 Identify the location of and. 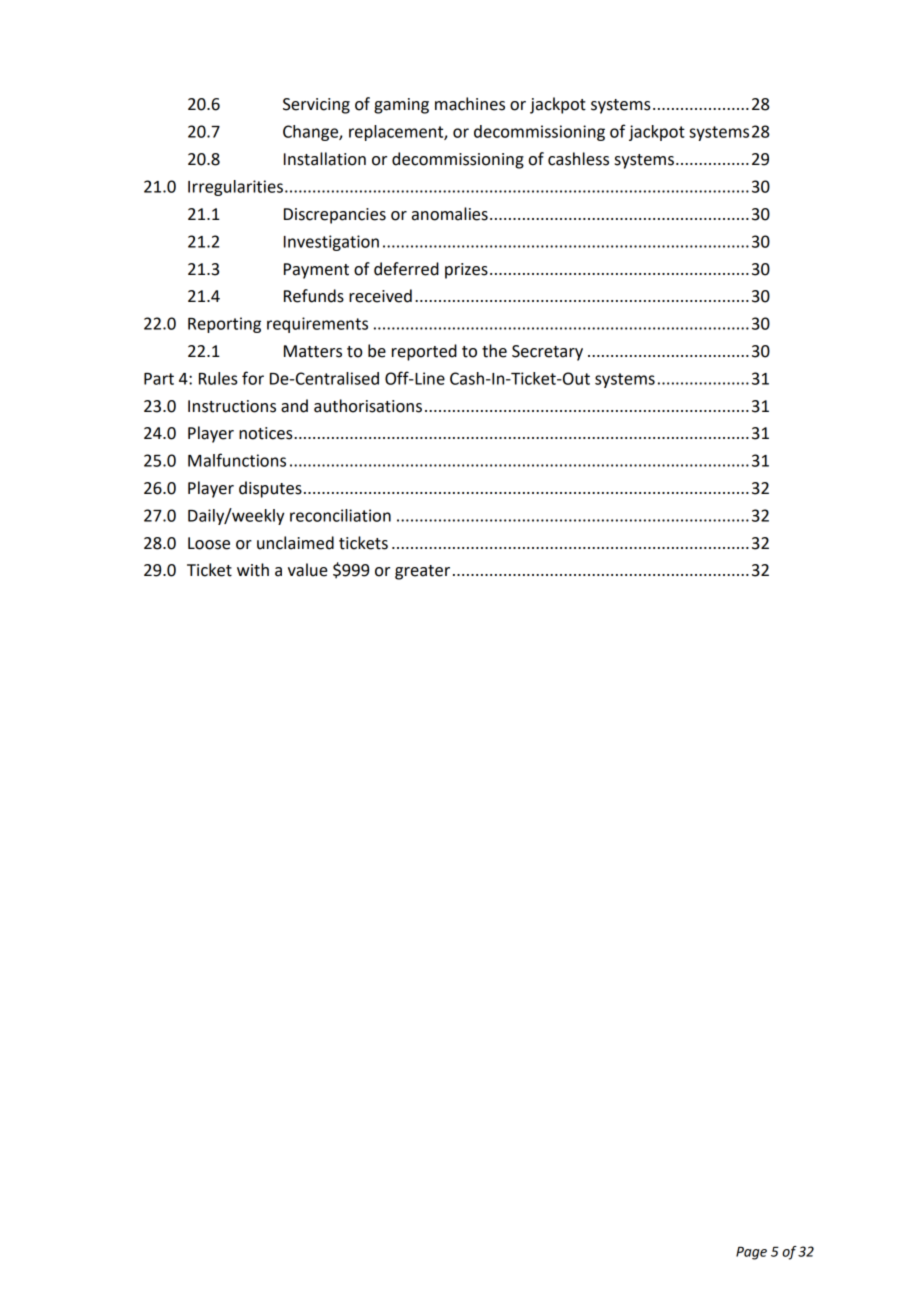
(294, 406).
